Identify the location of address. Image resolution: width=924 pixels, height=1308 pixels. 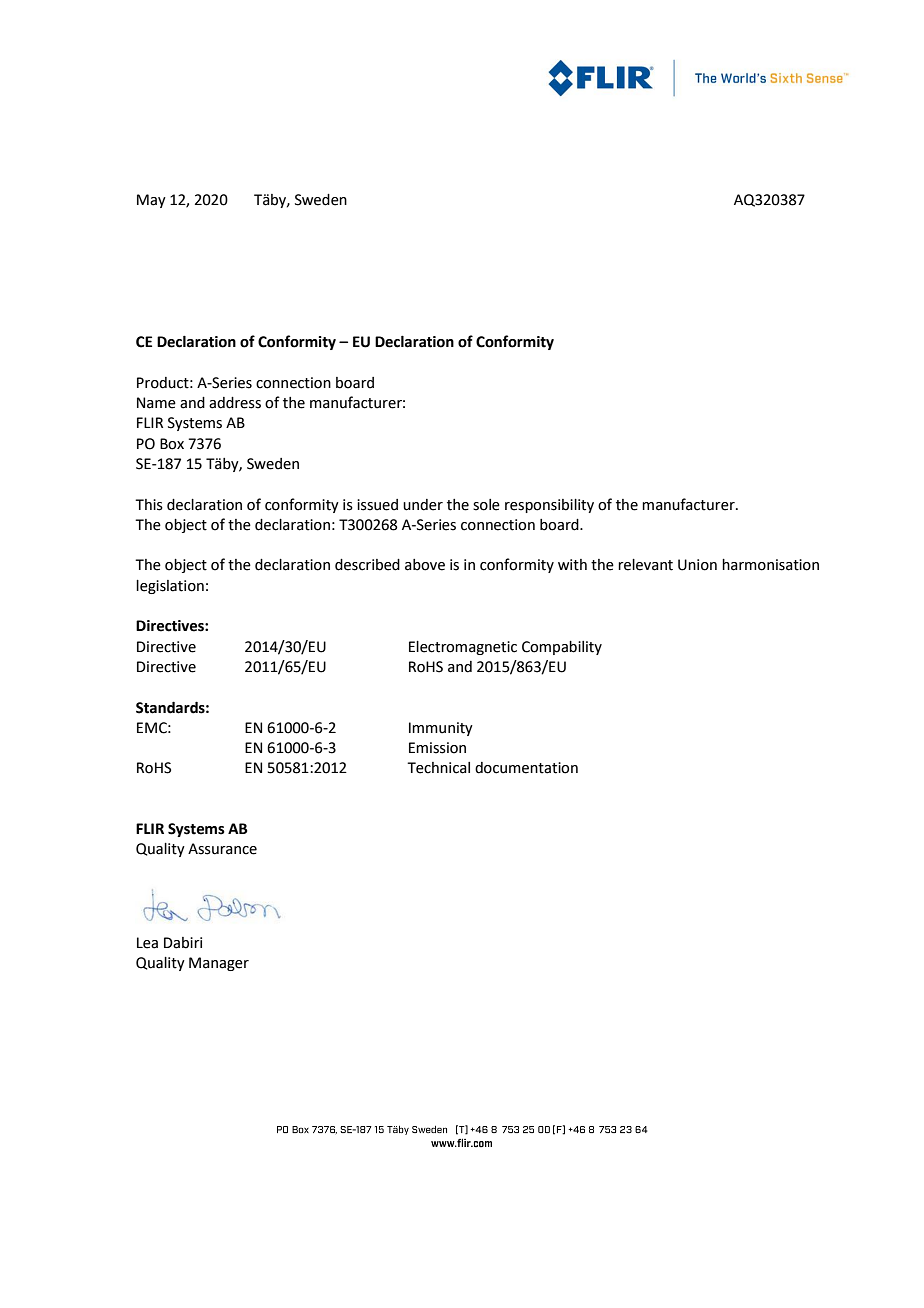
(235, 403).
